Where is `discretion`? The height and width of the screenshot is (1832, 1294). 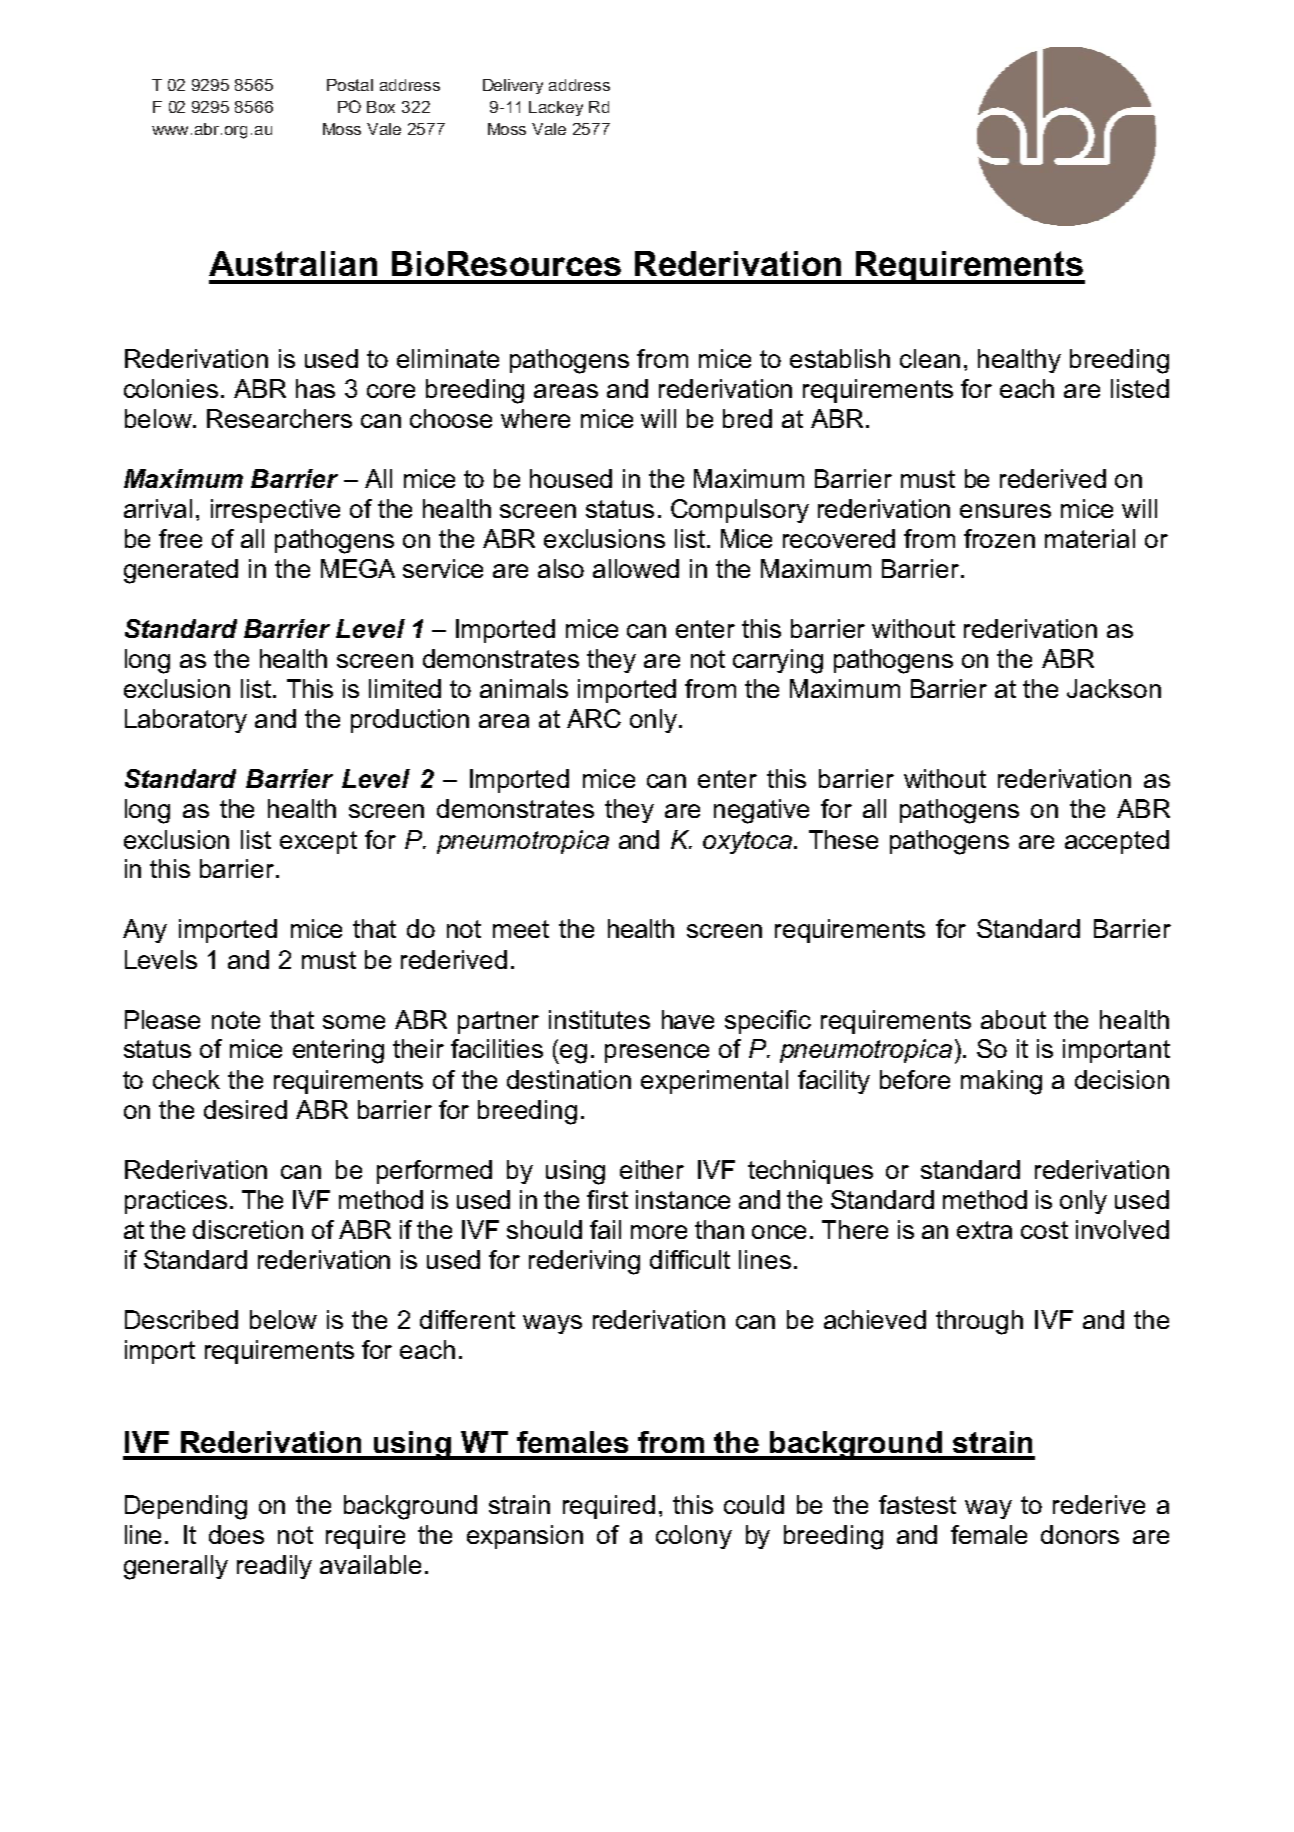
discretion is located at coordinates (248, 1229).
